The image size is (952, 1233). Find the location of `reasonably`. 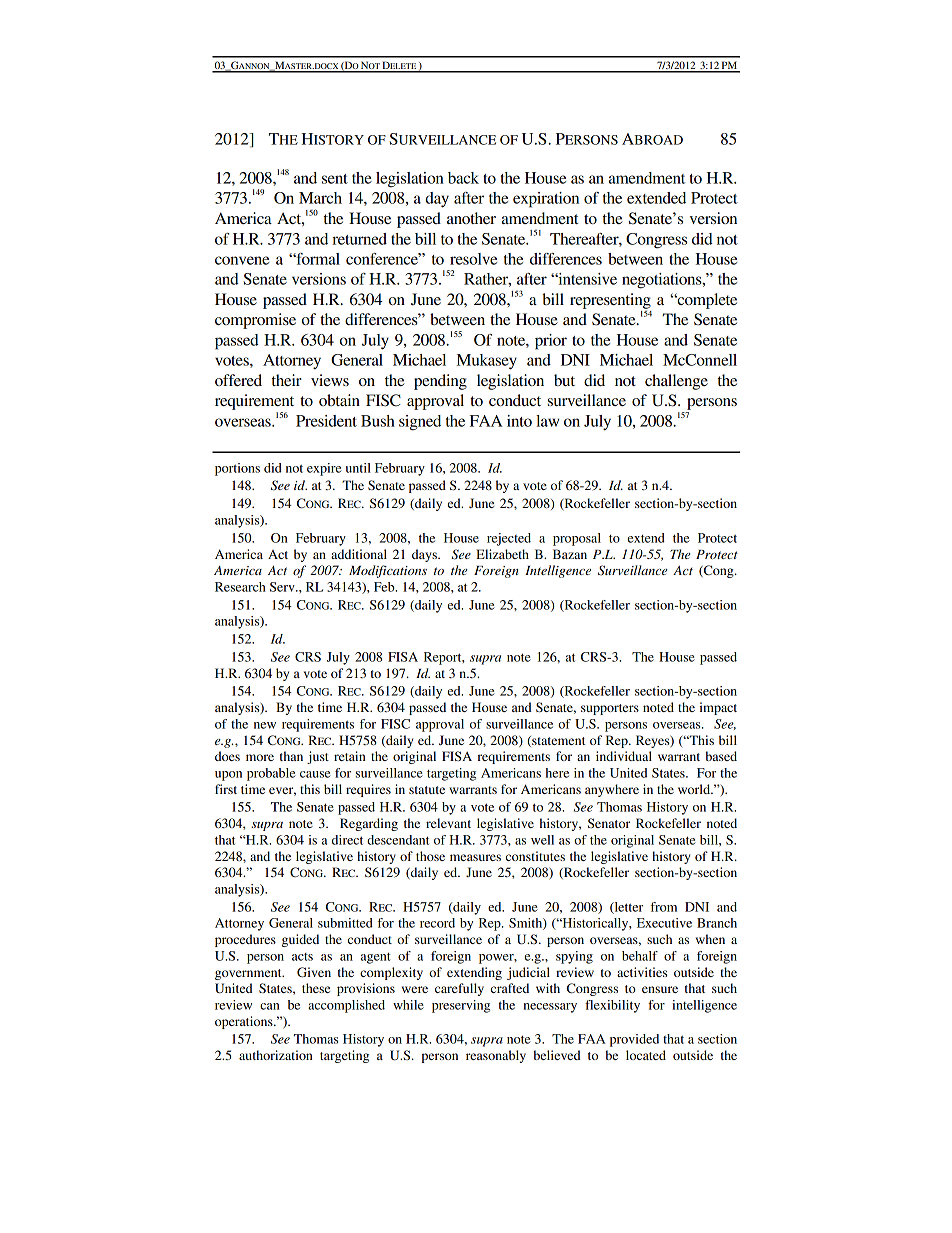

reasonably is located at coordinates (496, 1056).
